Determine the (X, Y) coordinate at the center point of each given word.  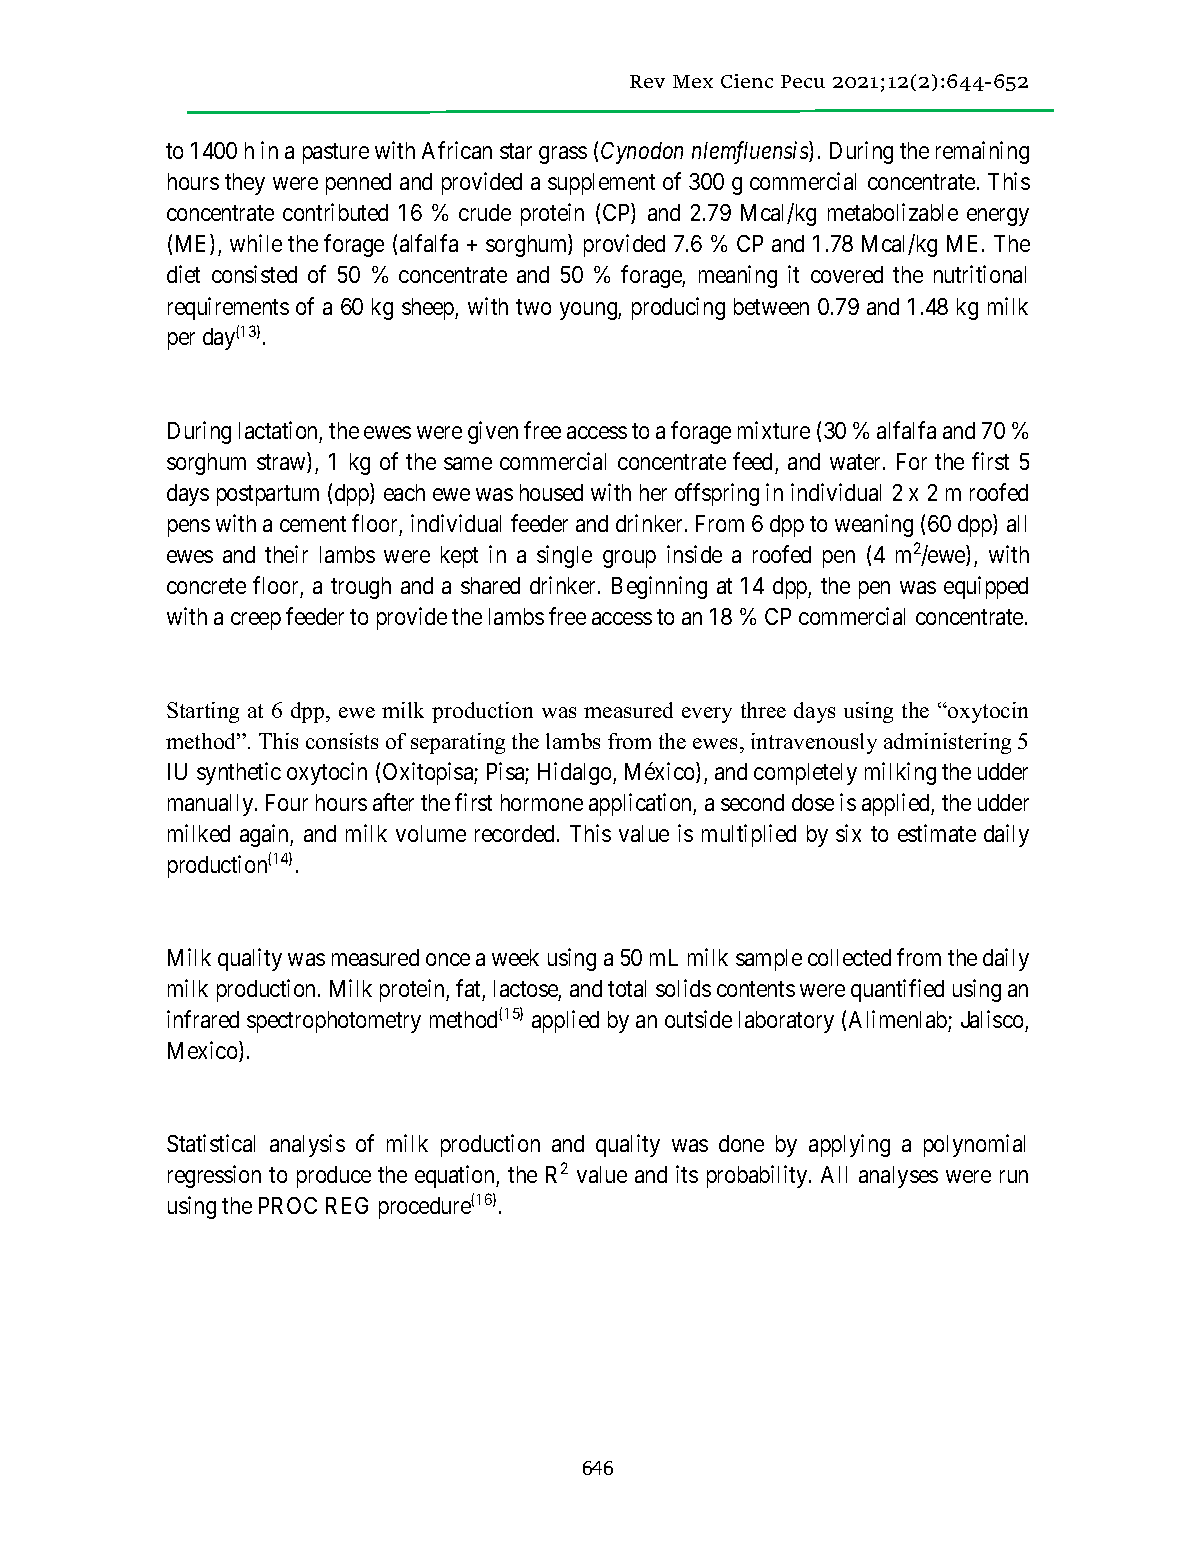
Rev (647, 81)
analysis (307, 1145)
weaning (874, 525)
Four (287, 802)
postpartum (268, 495)
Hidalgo (576, 773)
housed (551, 492)
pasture (336, 154)
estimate (937, 833)
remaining (982, 152)
